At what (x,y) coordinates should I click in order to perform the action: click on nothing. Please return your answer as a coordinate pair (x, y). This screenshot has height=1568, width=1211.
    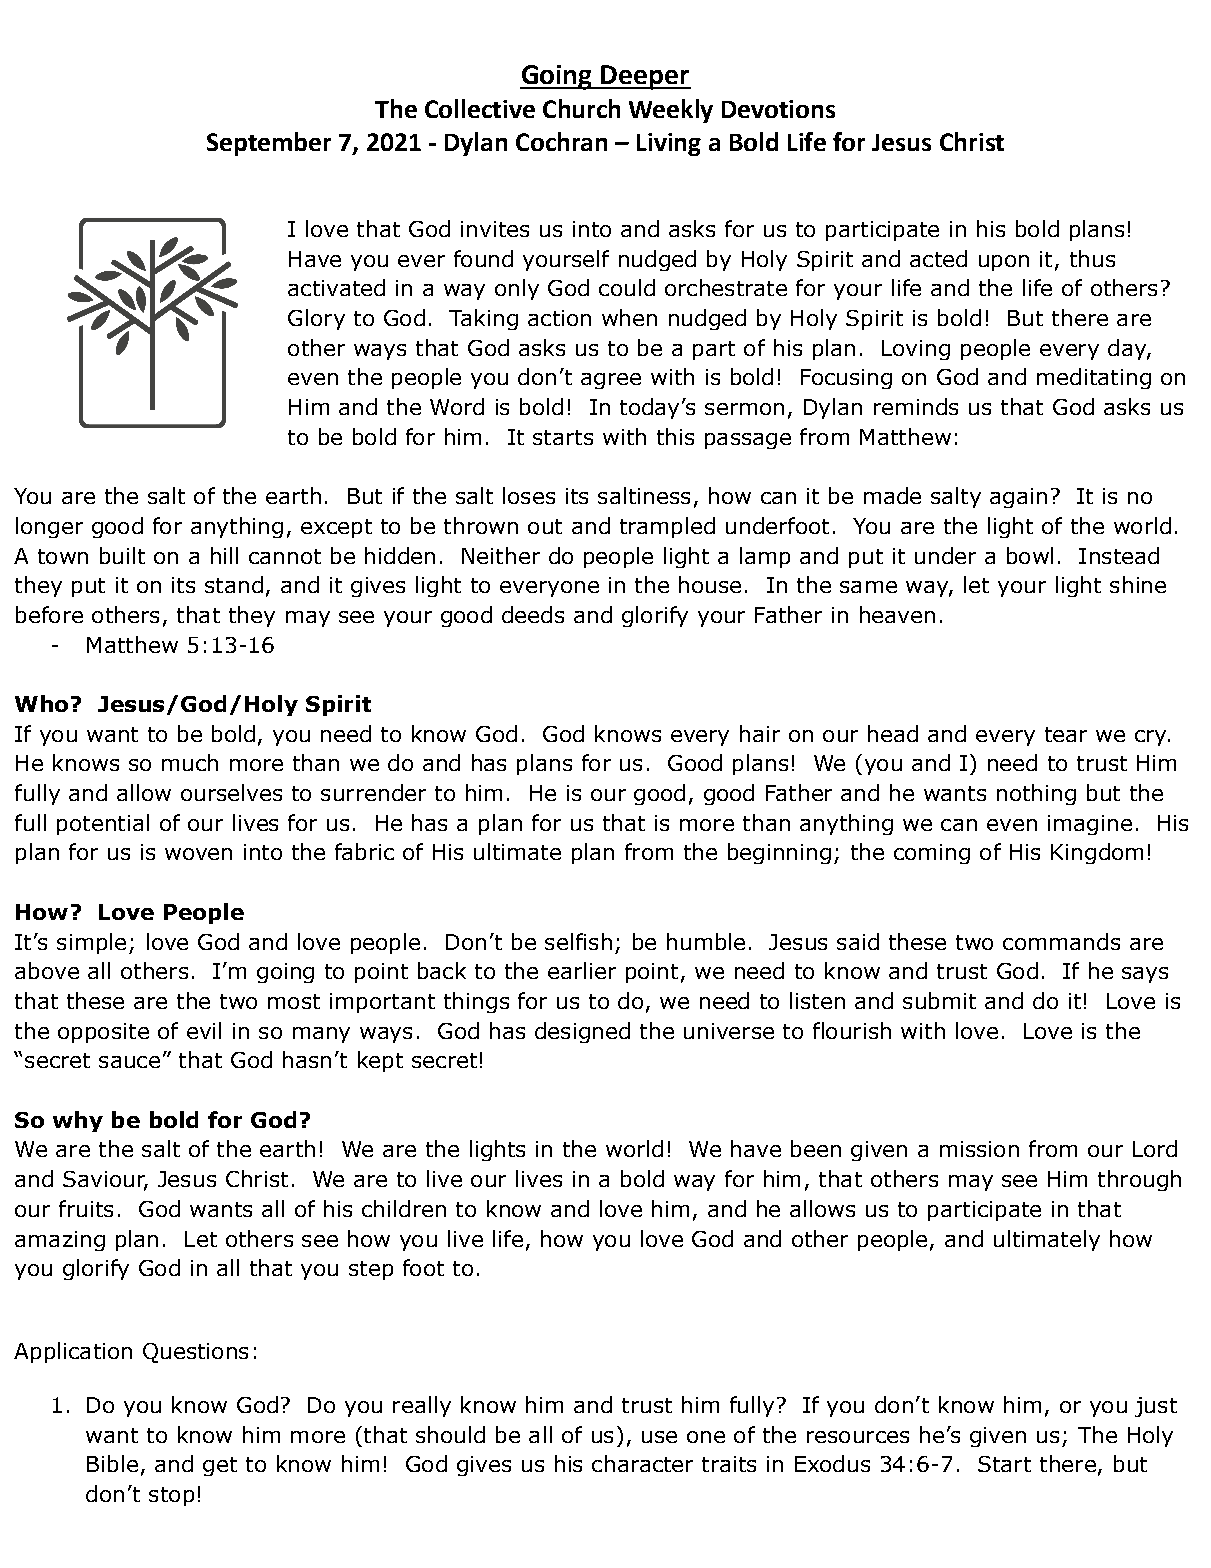
    Looking at the image, I should click on (1036, 794).
